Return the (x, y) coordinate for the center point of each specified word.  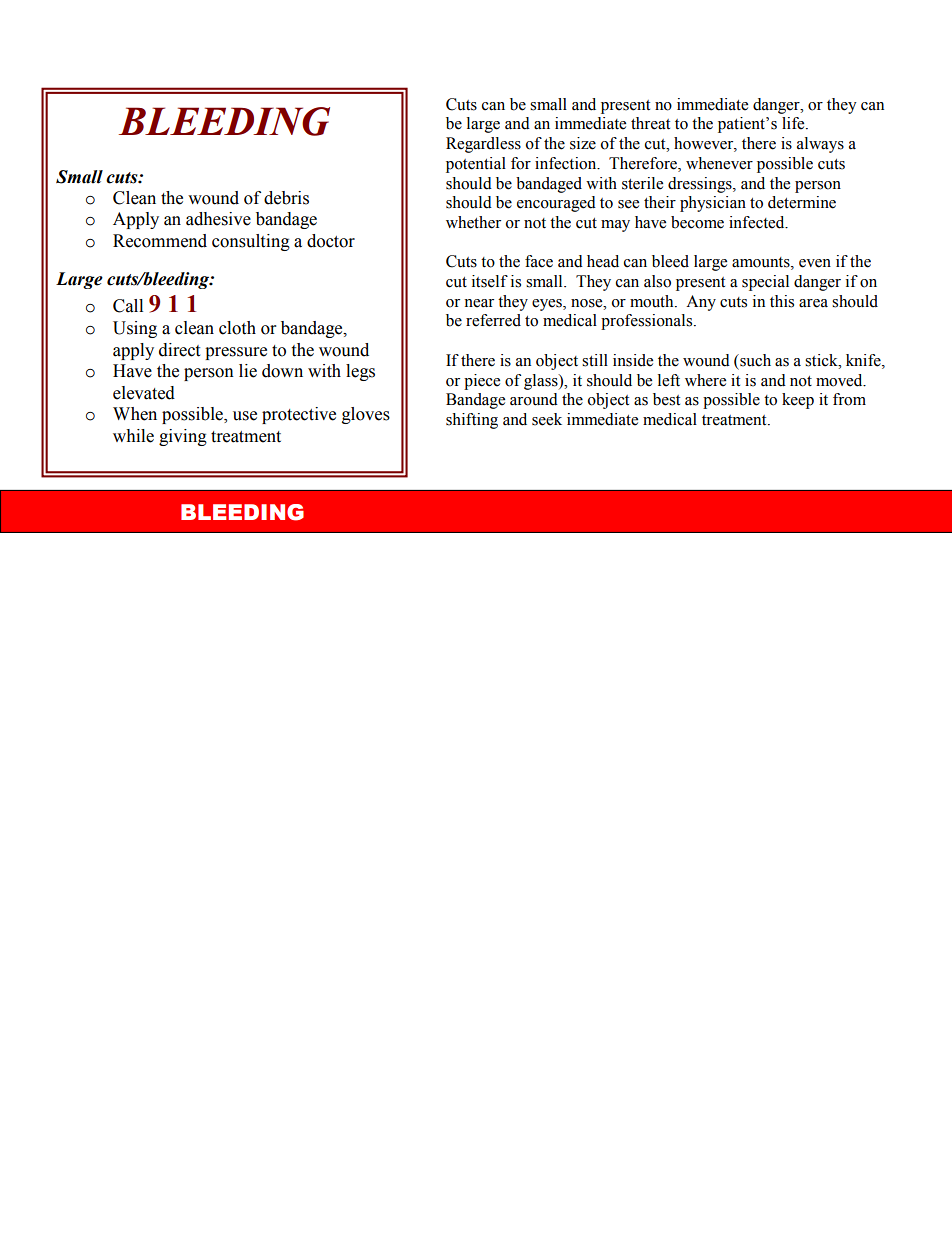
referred (493, 320)
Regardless (483, 145)
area (813, 303)
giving (183, 437)
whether (473, 222)
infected (758, 222)
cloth (237, 328)
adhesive (218, 219)
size (583, 143)
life (794, 123)
